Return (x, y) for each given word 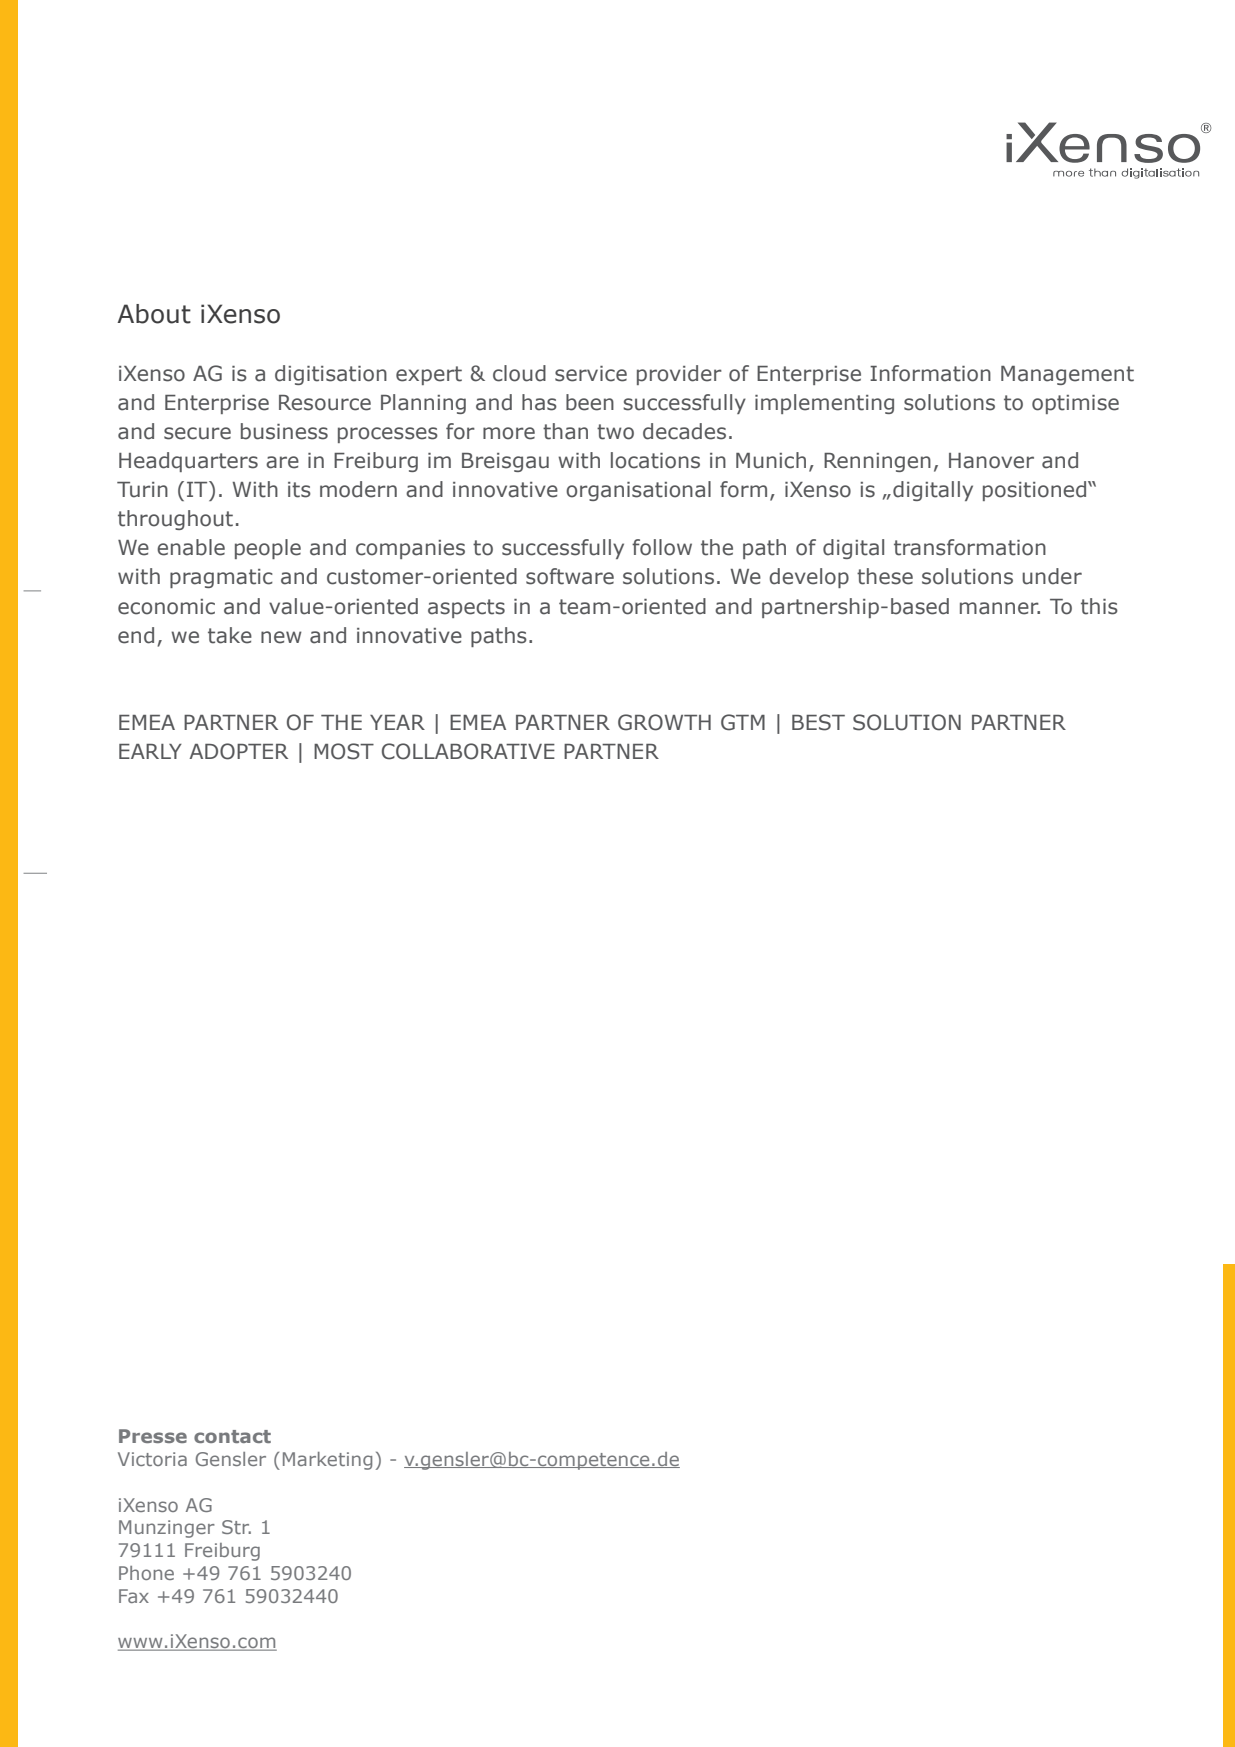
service (591, 374)
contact (232, 1436)
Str (236, 1527)
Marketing (327, 1461)
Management (1067, 375)
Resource (325, 403)
